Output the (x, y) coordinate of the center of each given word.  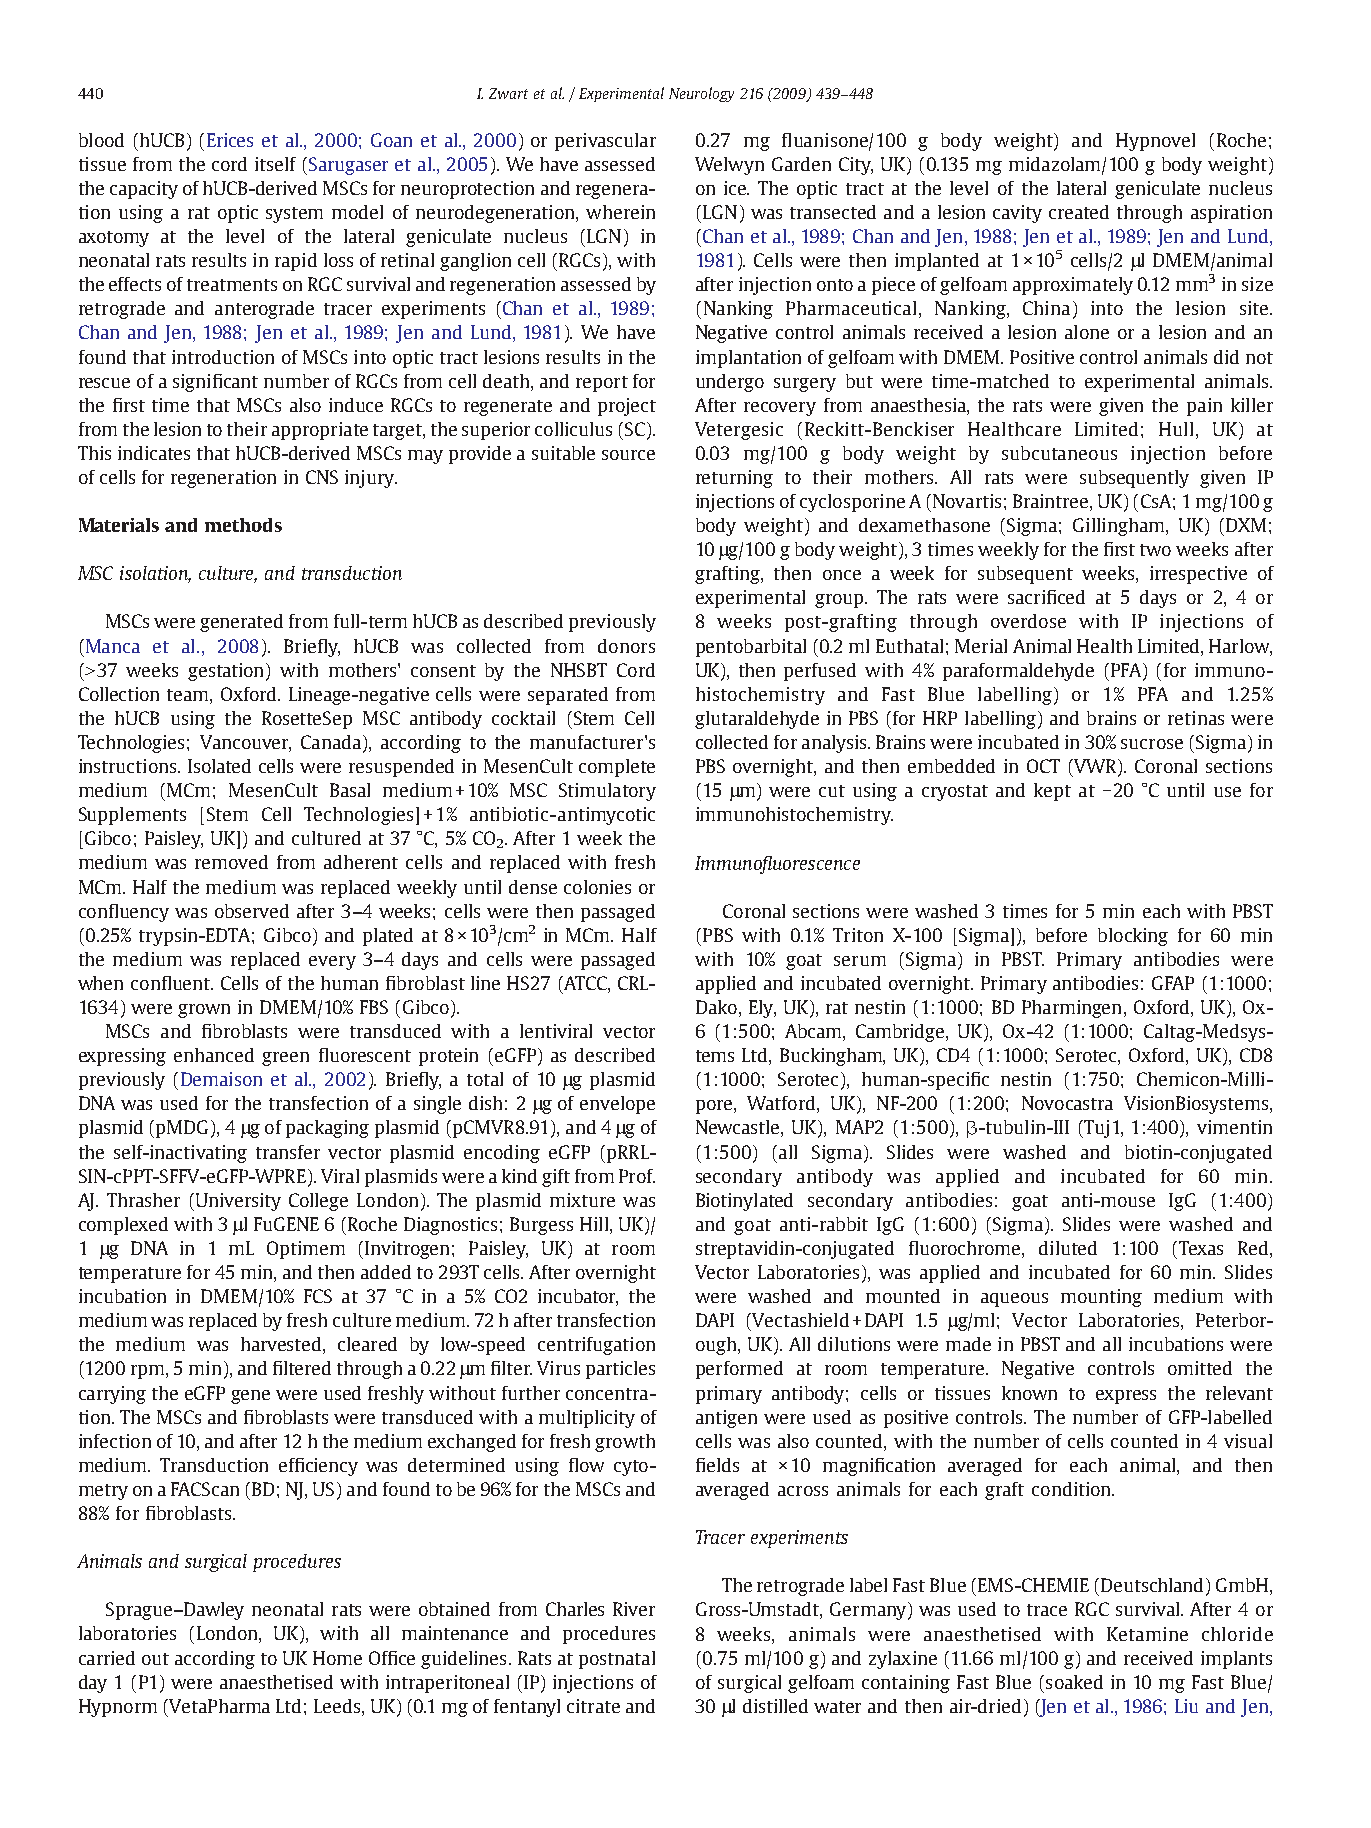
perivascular (605, 142)
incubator (578, 1297)
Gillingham (1120, 527)
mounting (1101, 1298)
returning (734, 479)
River (634, 1609)
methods (243, 525)
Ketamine (1147, 1634)
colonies (597, 887)
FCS (318, 1296)
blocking (1133, 937)
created (1079, 212)
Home (337, 1658)
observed (252, 911)
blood (101, 140)
